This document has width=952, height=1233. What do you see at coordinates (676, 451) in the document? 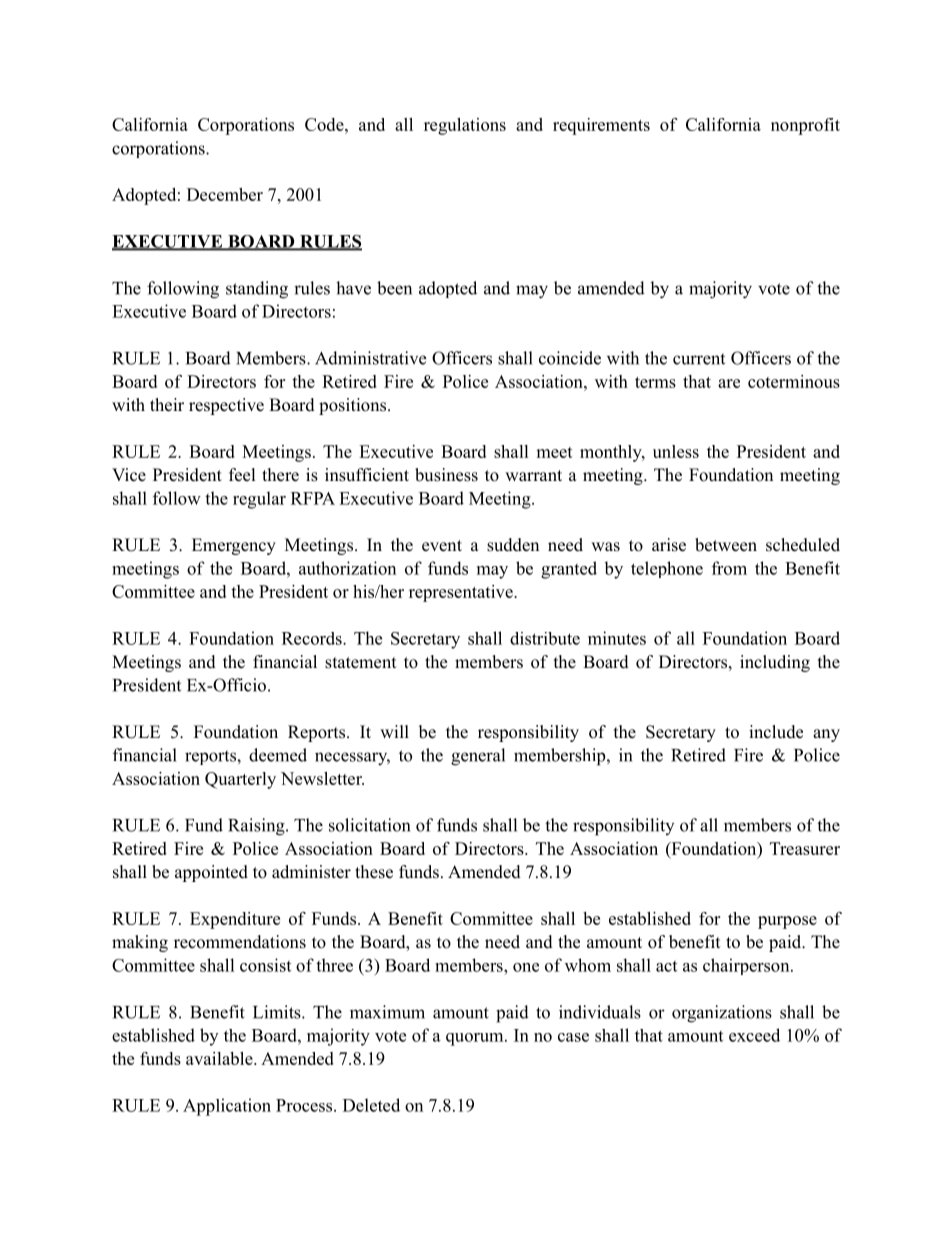
I see `unless` at bounding box center [676, 451].
